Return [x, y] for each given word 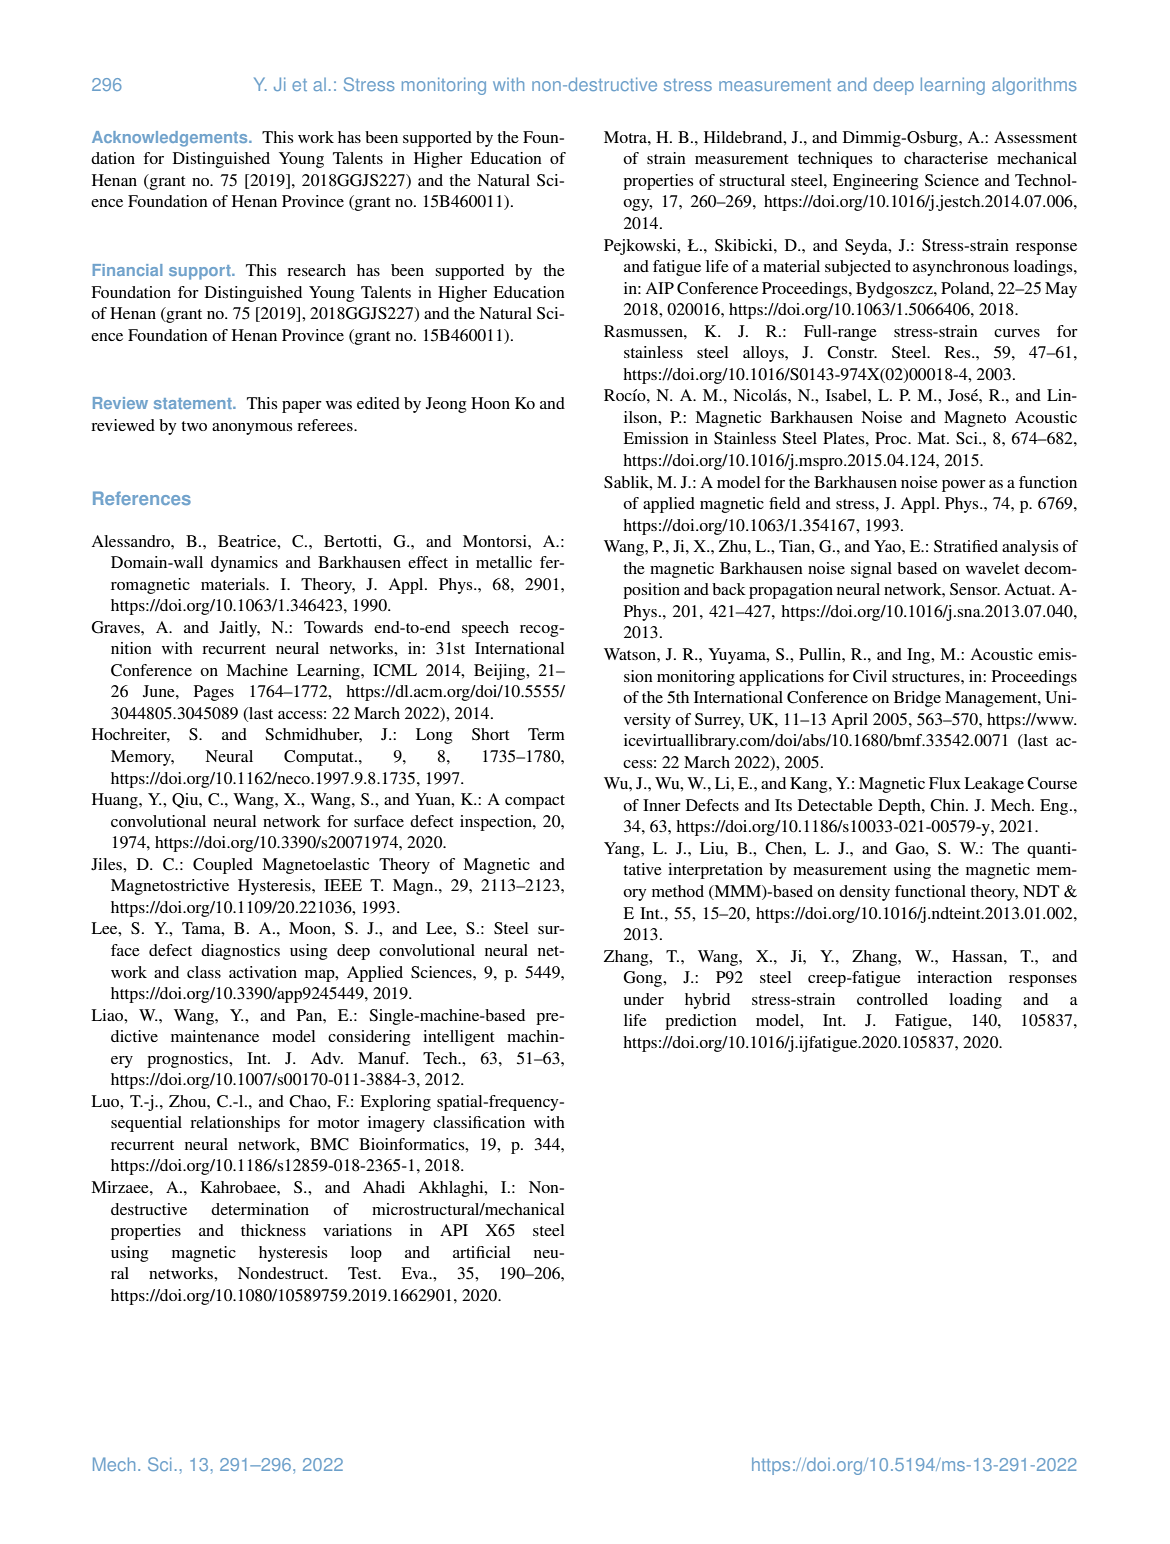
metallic [504, 562]
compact [535, 802]
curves [1017, 333]
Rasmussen [644, 331]
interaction [954, 977]
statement [194, 403]
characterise [946, 158]
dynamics [244, 564]
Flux [945, 783]
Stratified [966, 546]
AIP [660, 288]
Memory [142, 758]
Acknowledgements [171, 139]
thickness [273, 1230]
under [643, 999]
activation [263, 972]
